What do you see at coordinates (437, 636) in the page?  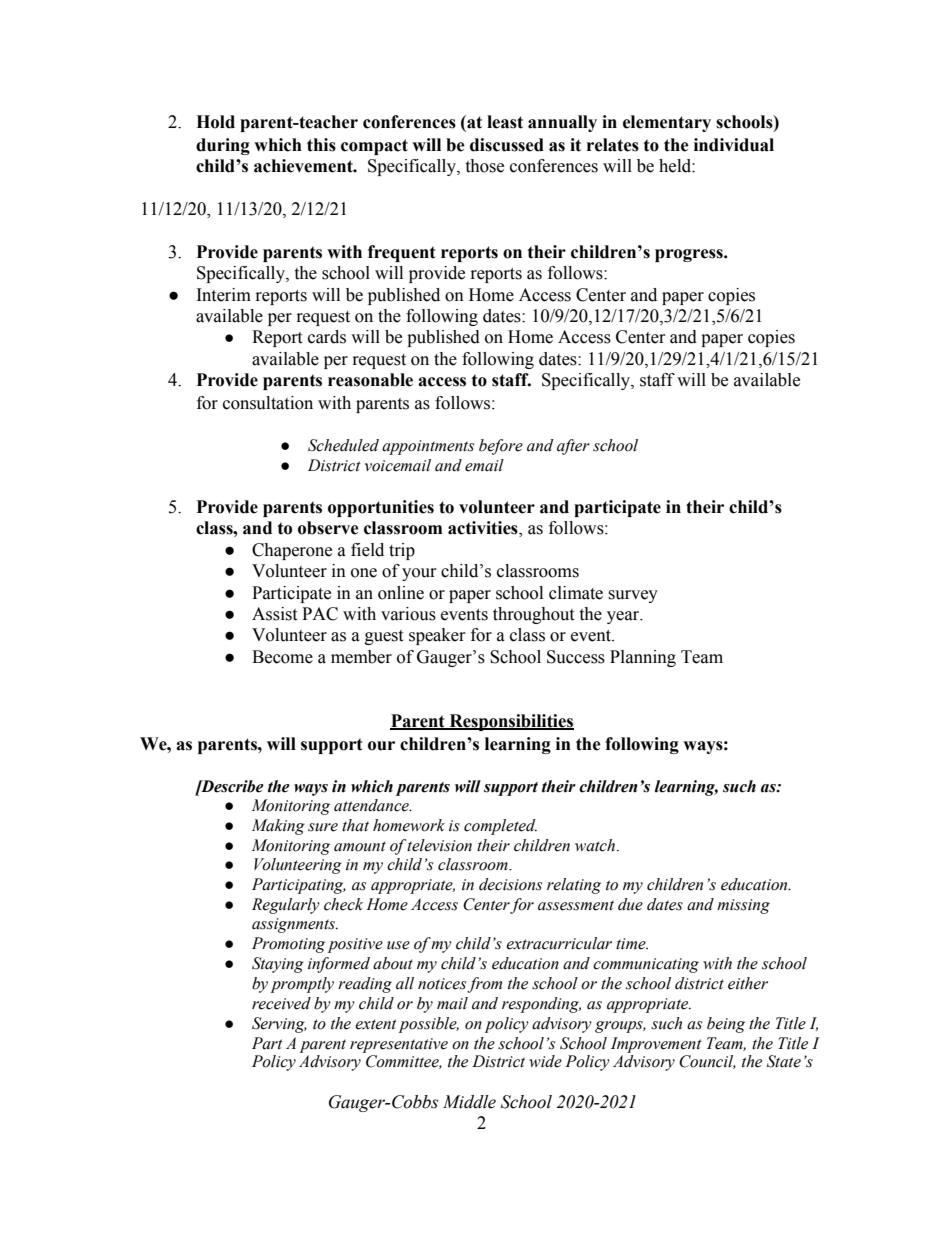 I see `speaker` at bounding box center [437, 636].
